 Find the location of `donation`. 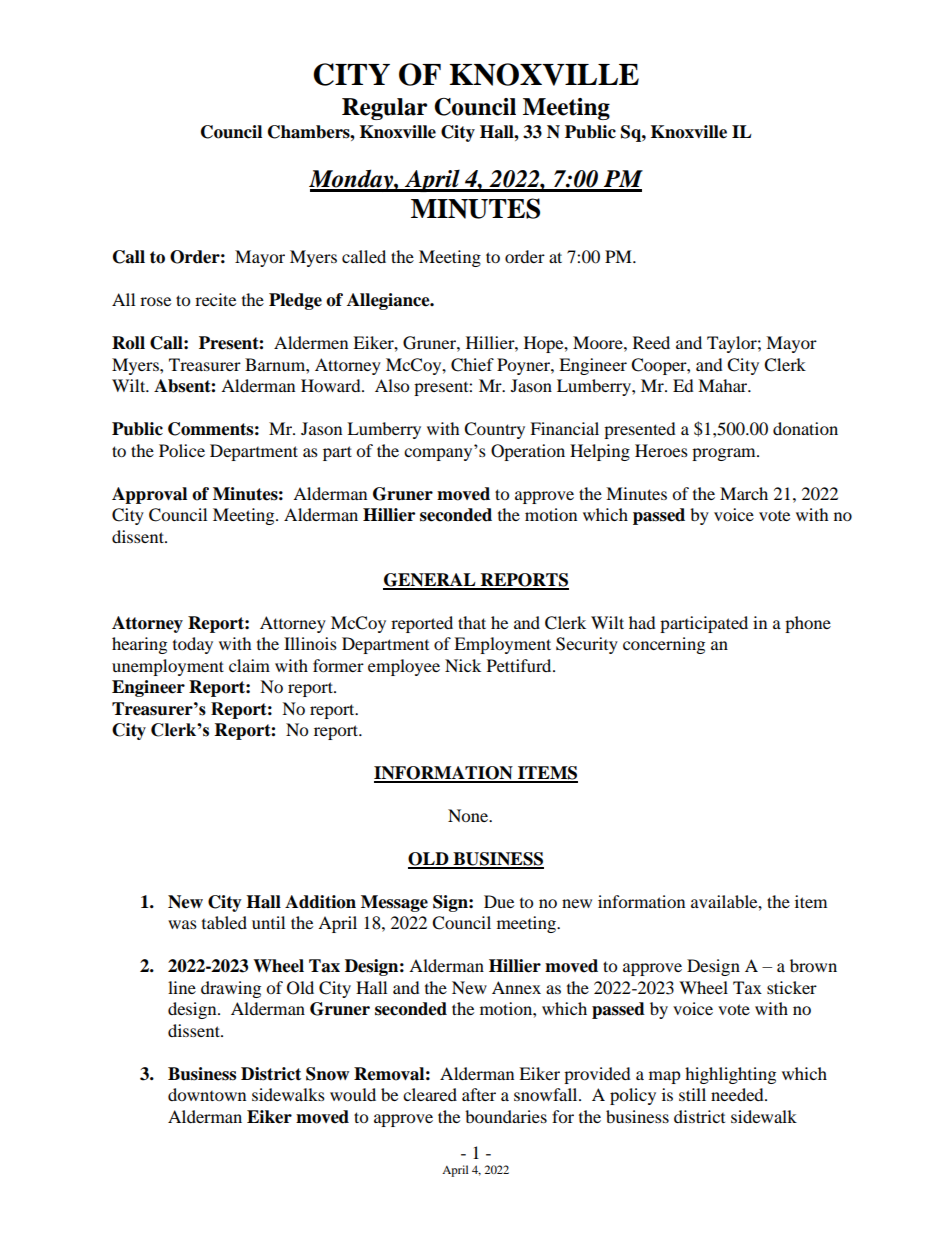

donation is located at coordinates (805, 428).
